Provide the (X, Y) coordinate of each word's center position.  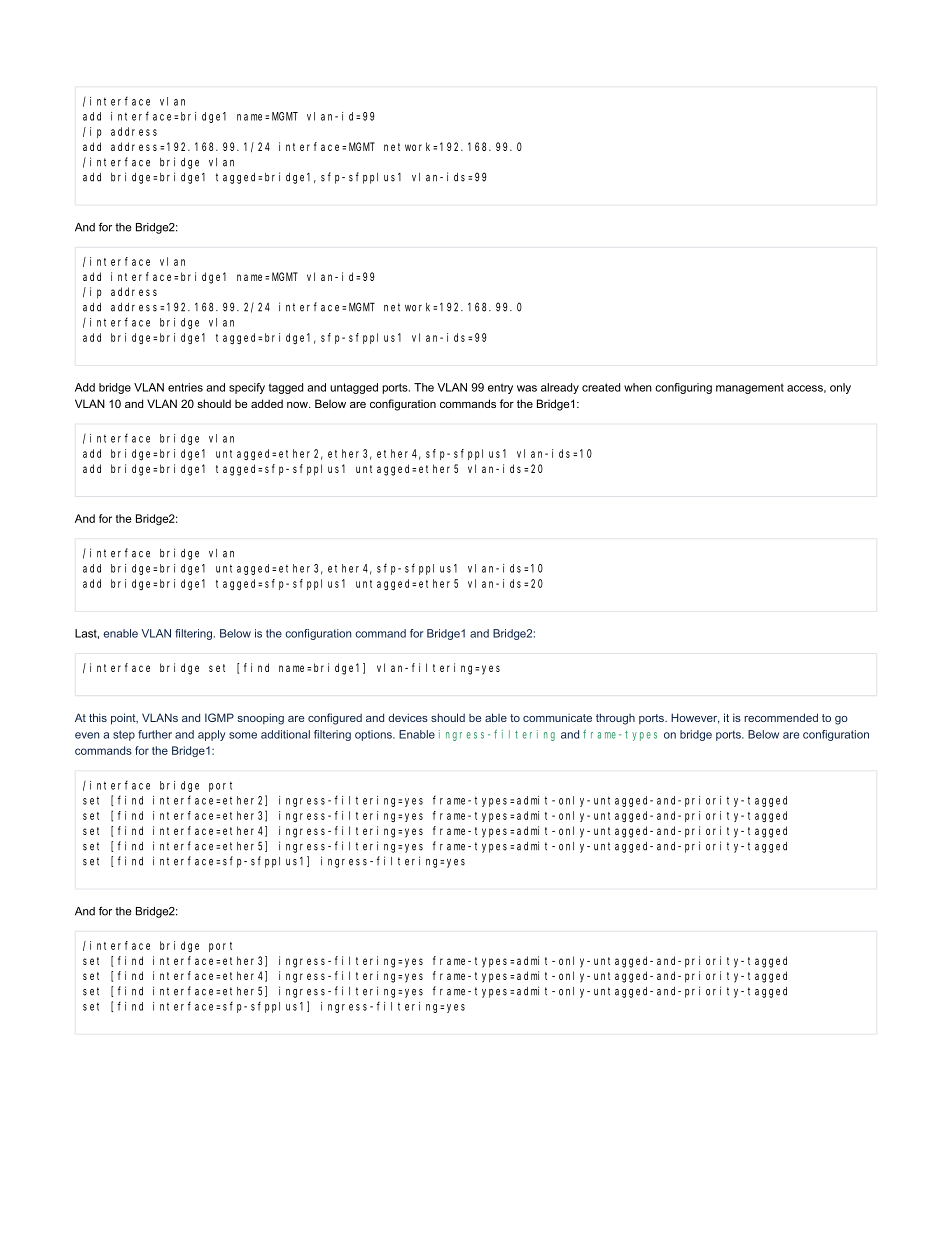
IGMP (219, 717)
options (374, 735)
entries (185, 387)
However (695, 718)
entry (500, 388)
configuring (683, 388)
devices (408, 717)
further (155, 734)
